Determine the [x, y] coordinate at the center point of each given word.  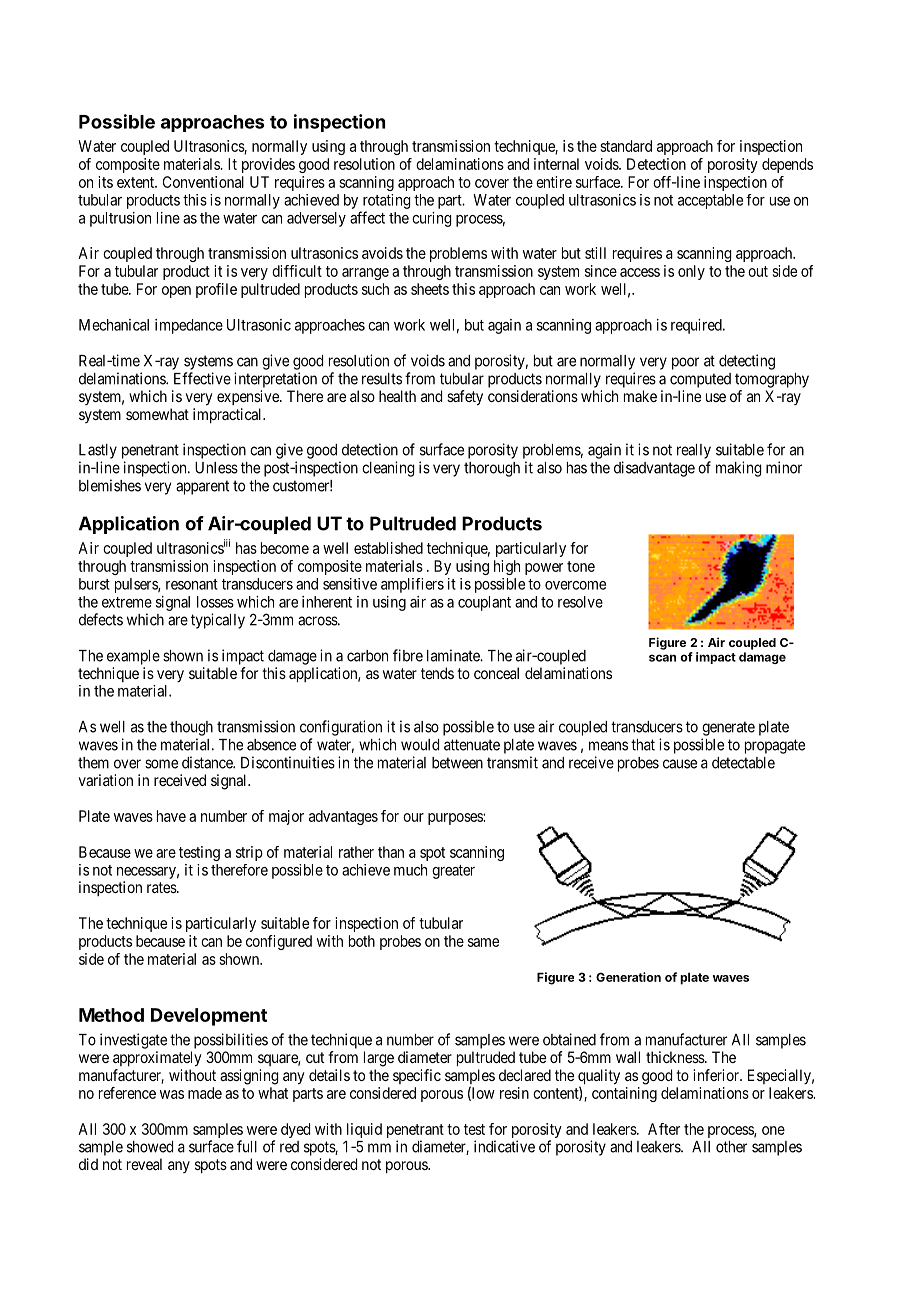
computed [700, 380]
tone [581, 566]
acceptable [710, 201]
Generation [628, 977]
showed [150, 1147]
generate [728, 728]
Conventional [203, 182]
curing [432, 219]
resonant [192, 584]
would [420, 745]
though [191, 728]
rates [162, 887]
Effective [202, 378]
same [483, 942]
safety [465, 398]
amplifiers [412, 585]
